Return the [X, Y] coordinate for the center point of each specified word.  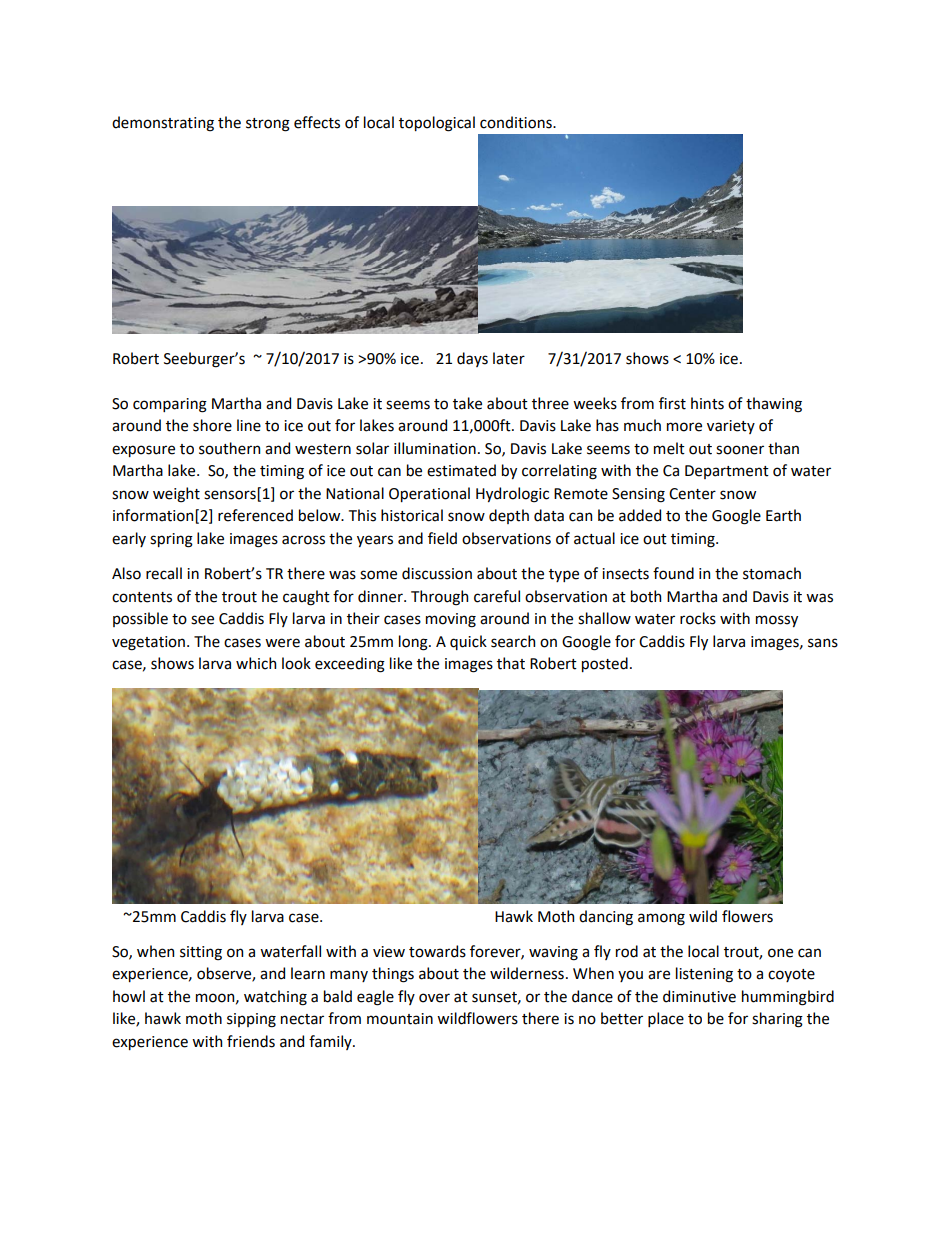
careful [497, 596]
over [434, 998]
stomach [772, 573]
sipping [251, 1020]
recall [164, 573]
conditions [517, 122]
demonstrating [163, 124]
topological [437, 124]
